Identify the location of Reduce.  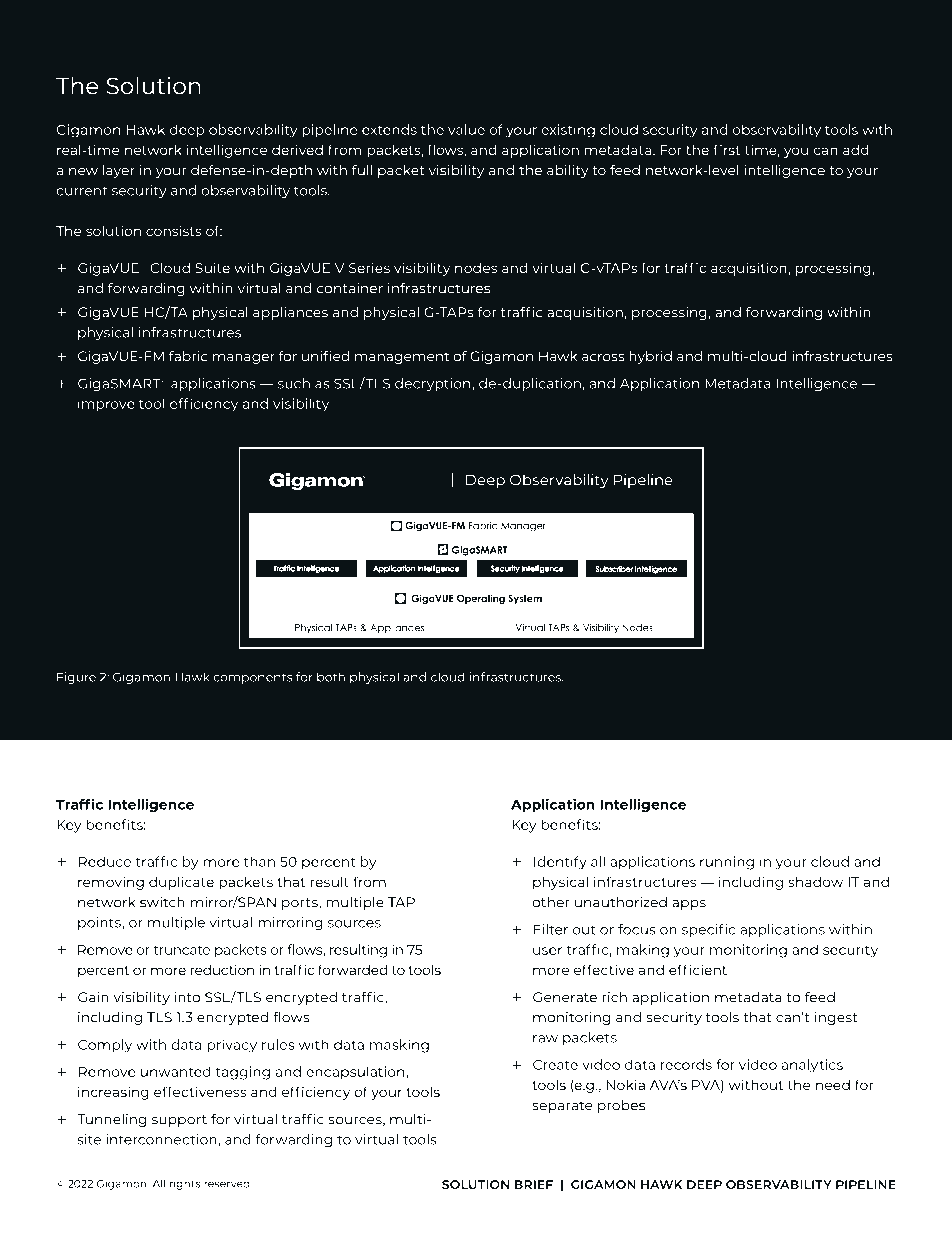
(105, 861).
